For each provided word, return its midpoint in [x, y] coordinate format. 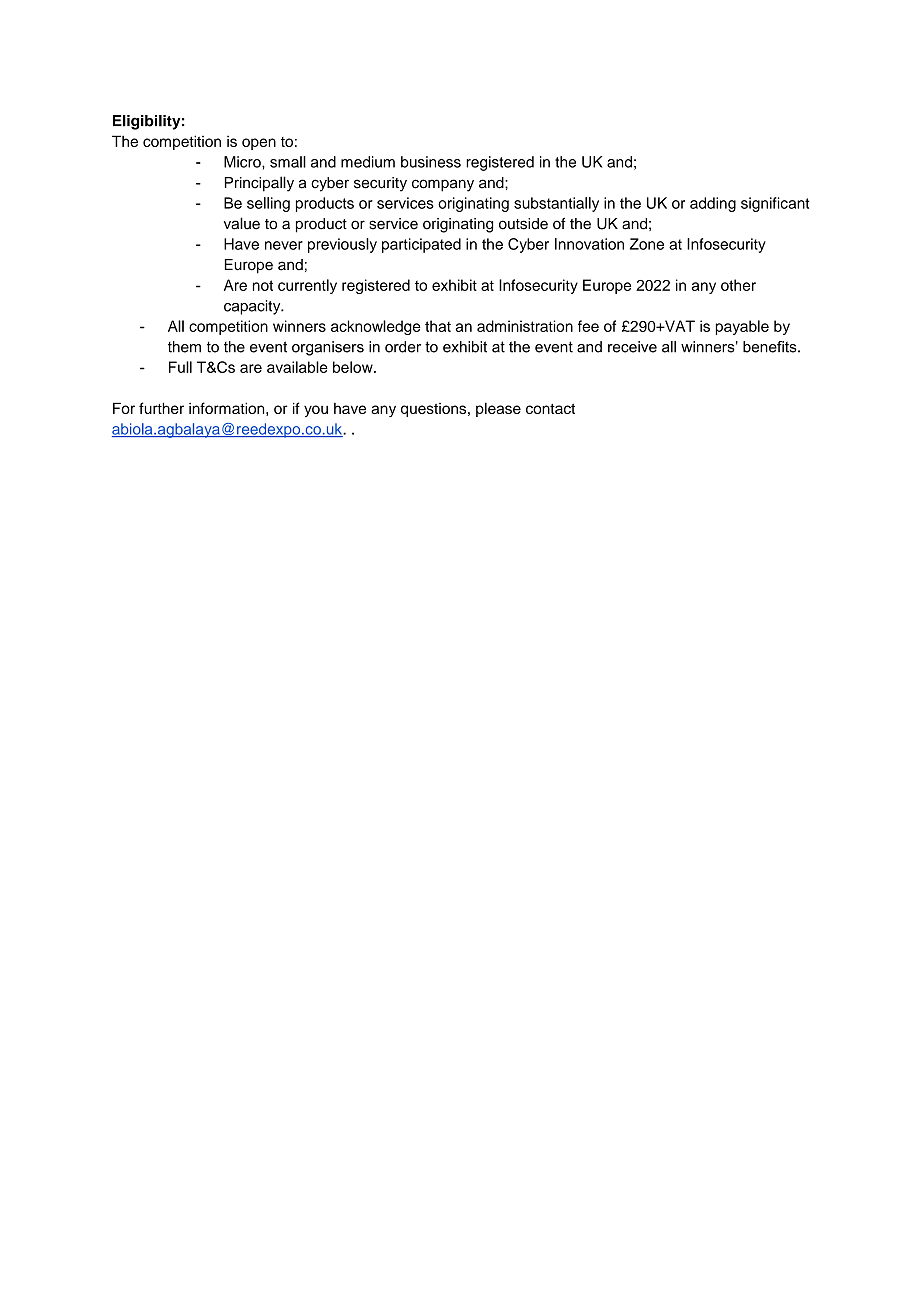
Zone [647, 244]
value [242, 223]
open [259, 144]
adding [713, 204]
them [184, 347]
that [438, 326]
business [431, 162]
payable [742, 327]
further [161, 408]
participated [421, 245]
